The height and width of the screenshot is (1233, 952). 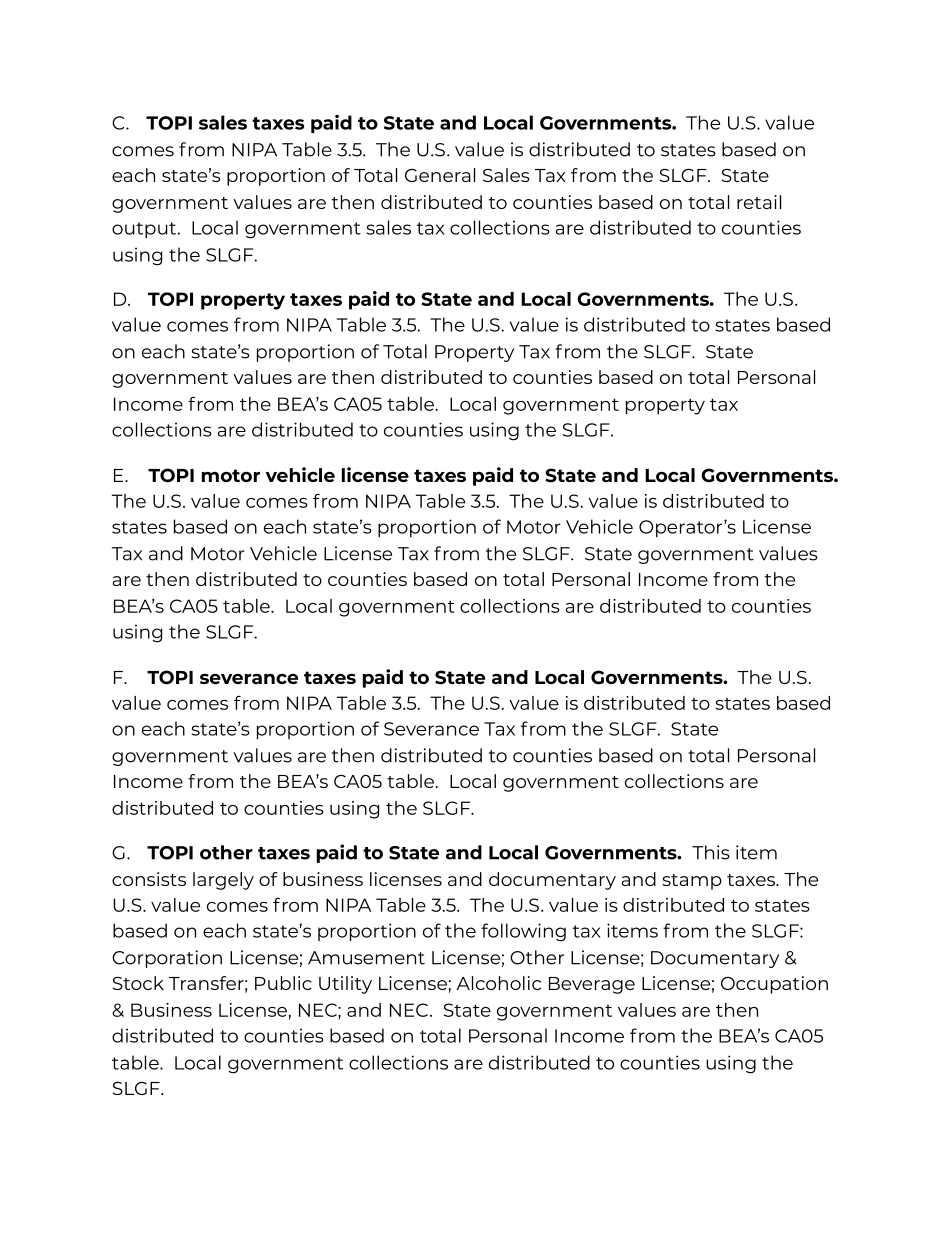 What do you see at coordinates (692, 882) in the screenshot?
I see `stamp` at bounding box center [692, 882].
